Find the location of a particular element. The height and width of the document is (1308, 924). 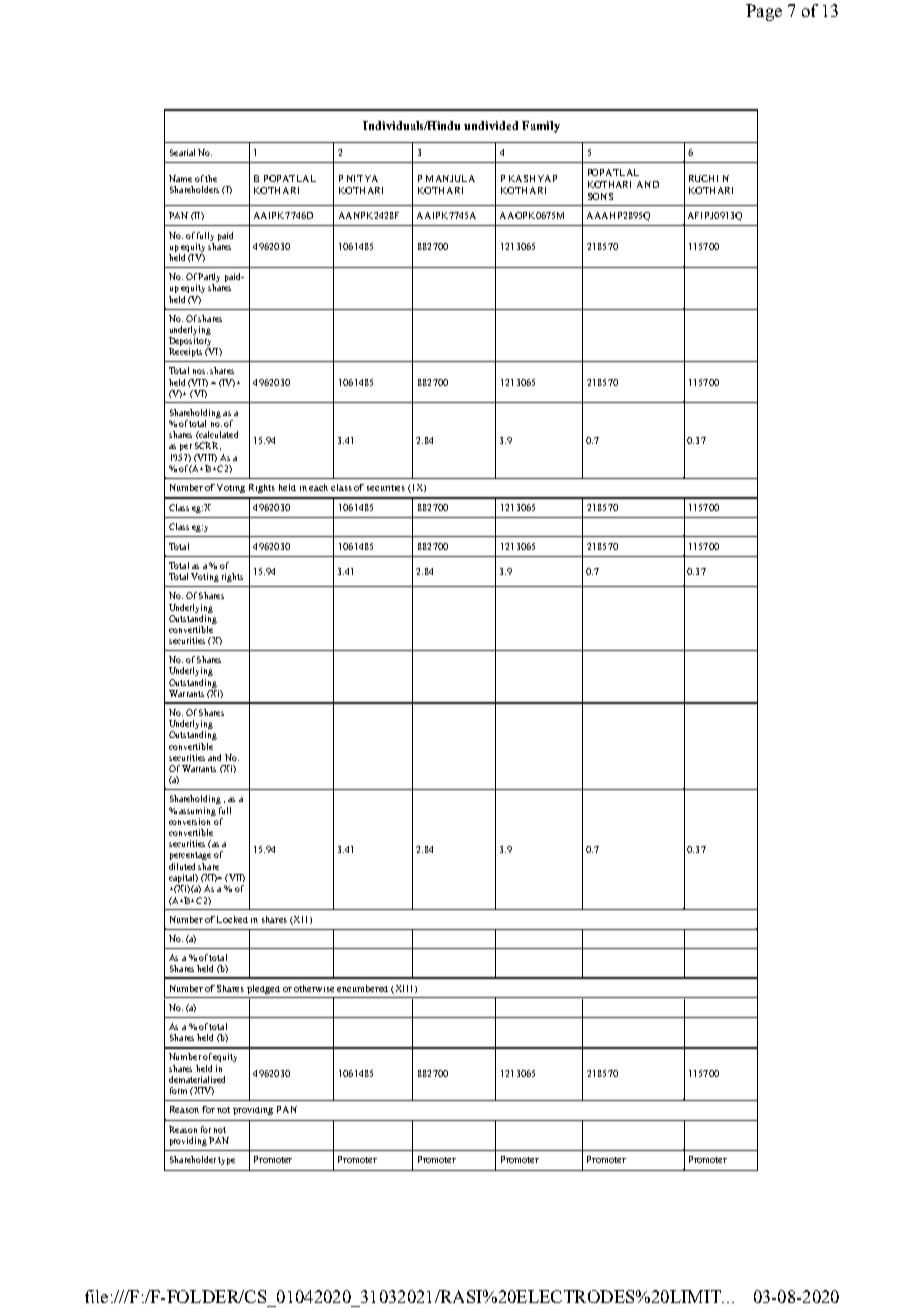

Partly is located at coordinates (209, 279).
